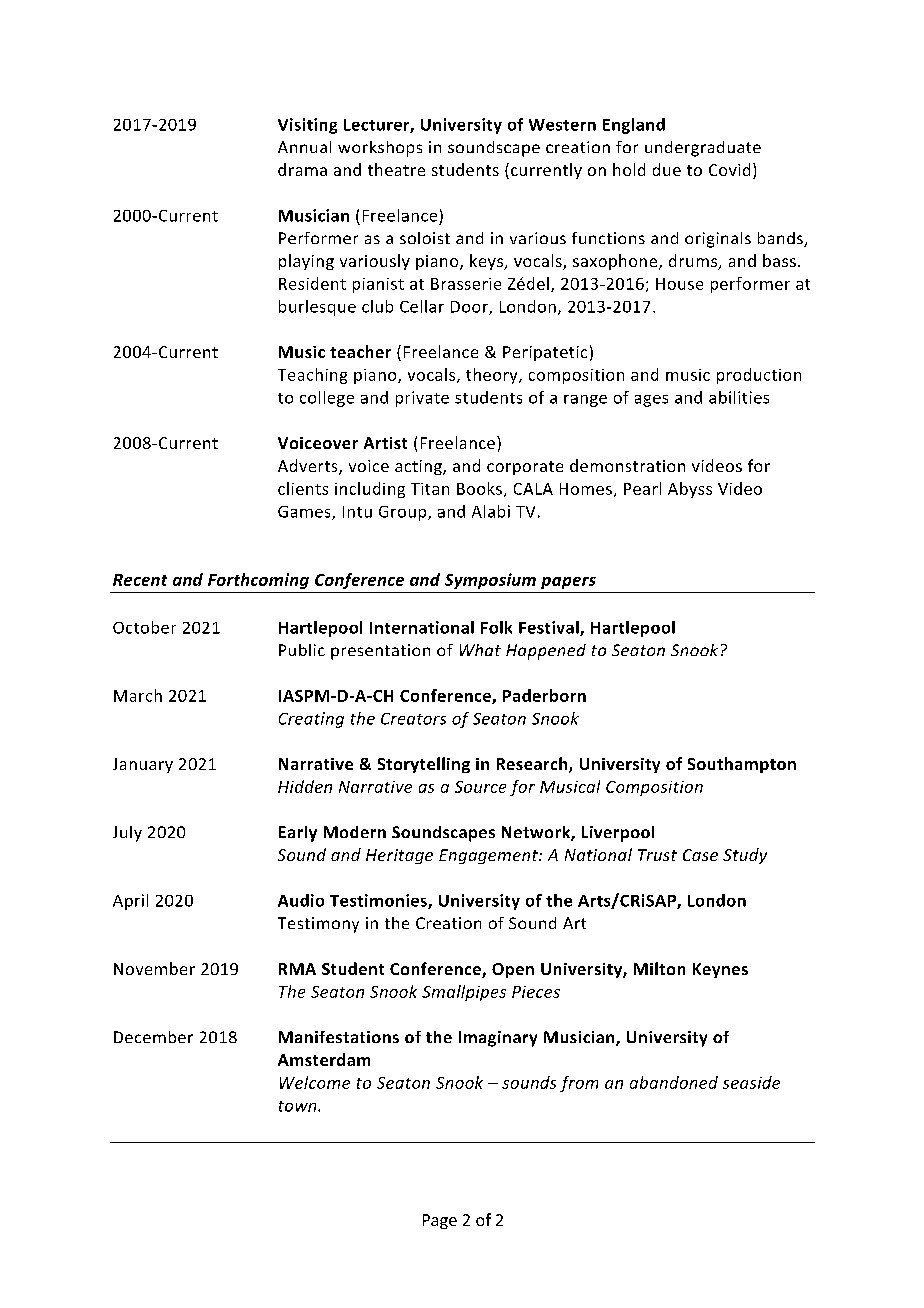  I want to click on November, so click(154, 968).
